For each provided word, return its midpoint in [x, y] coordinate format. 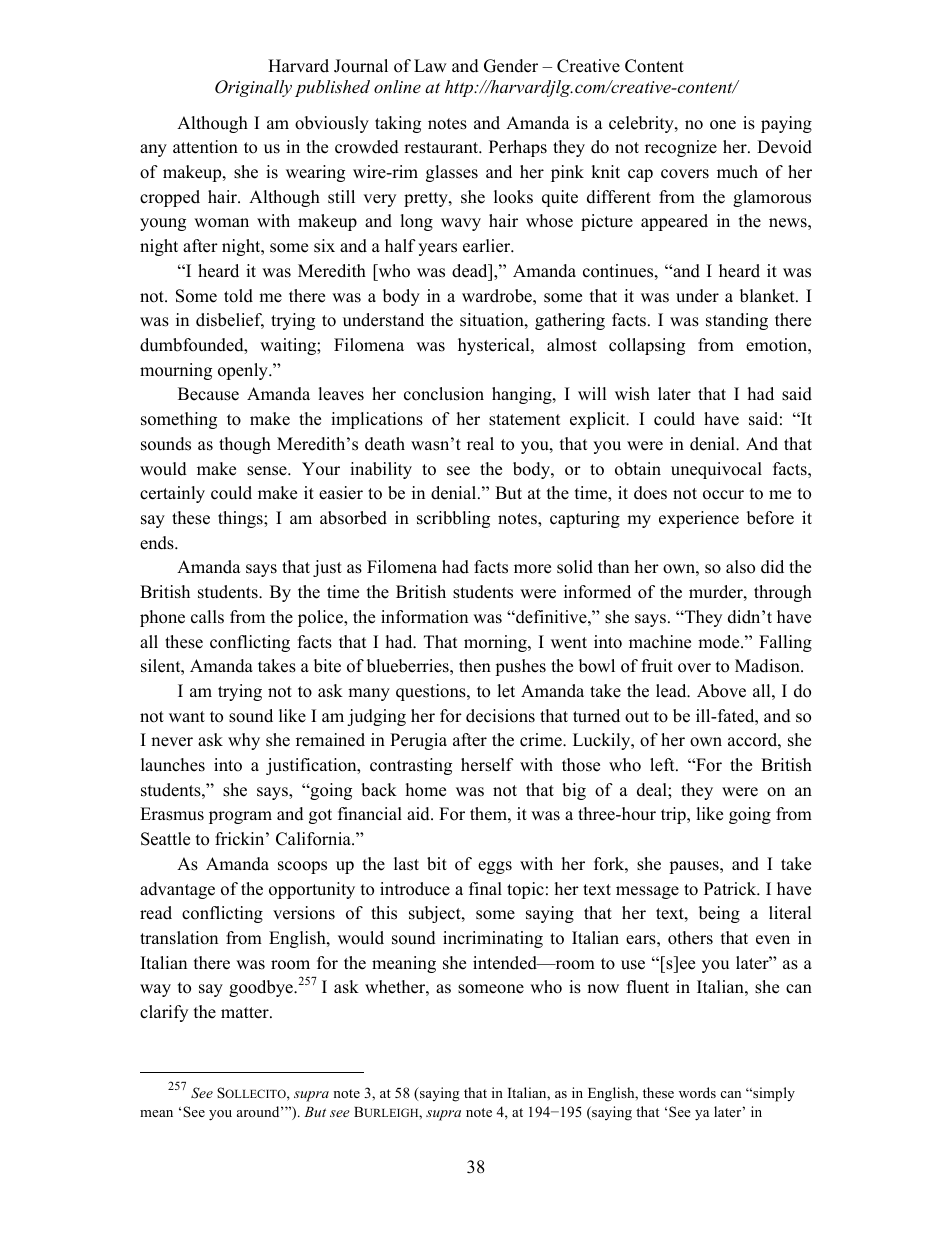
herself [487, 765]
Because [208, 394]
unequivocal [716, 470]
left [663, 765]
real [480, 444]
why [244, 741]
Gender [511, 66]
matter [246, 1013]
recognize [681, 148]
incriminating [493, 939]
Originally [253, 88]
